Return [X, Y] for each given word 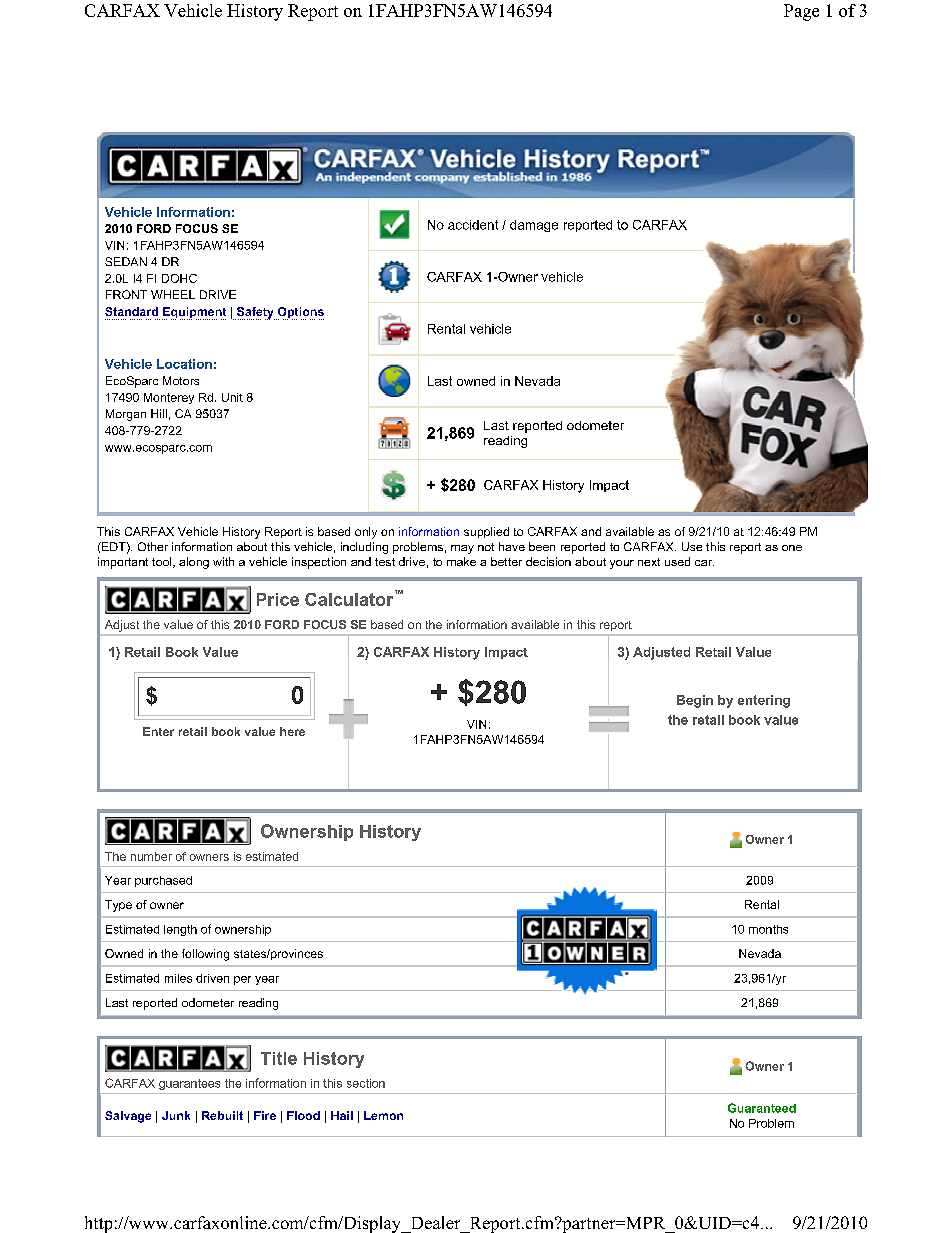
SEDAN [126, 261]
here [292, 731]
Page [801, 12]
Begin [695, 701]
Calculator [350, 598]
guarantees [189, 1084]
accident [473, 225]
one [792, 548]
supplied [486, 532]
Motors [181, 380]
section [366, 1083]
